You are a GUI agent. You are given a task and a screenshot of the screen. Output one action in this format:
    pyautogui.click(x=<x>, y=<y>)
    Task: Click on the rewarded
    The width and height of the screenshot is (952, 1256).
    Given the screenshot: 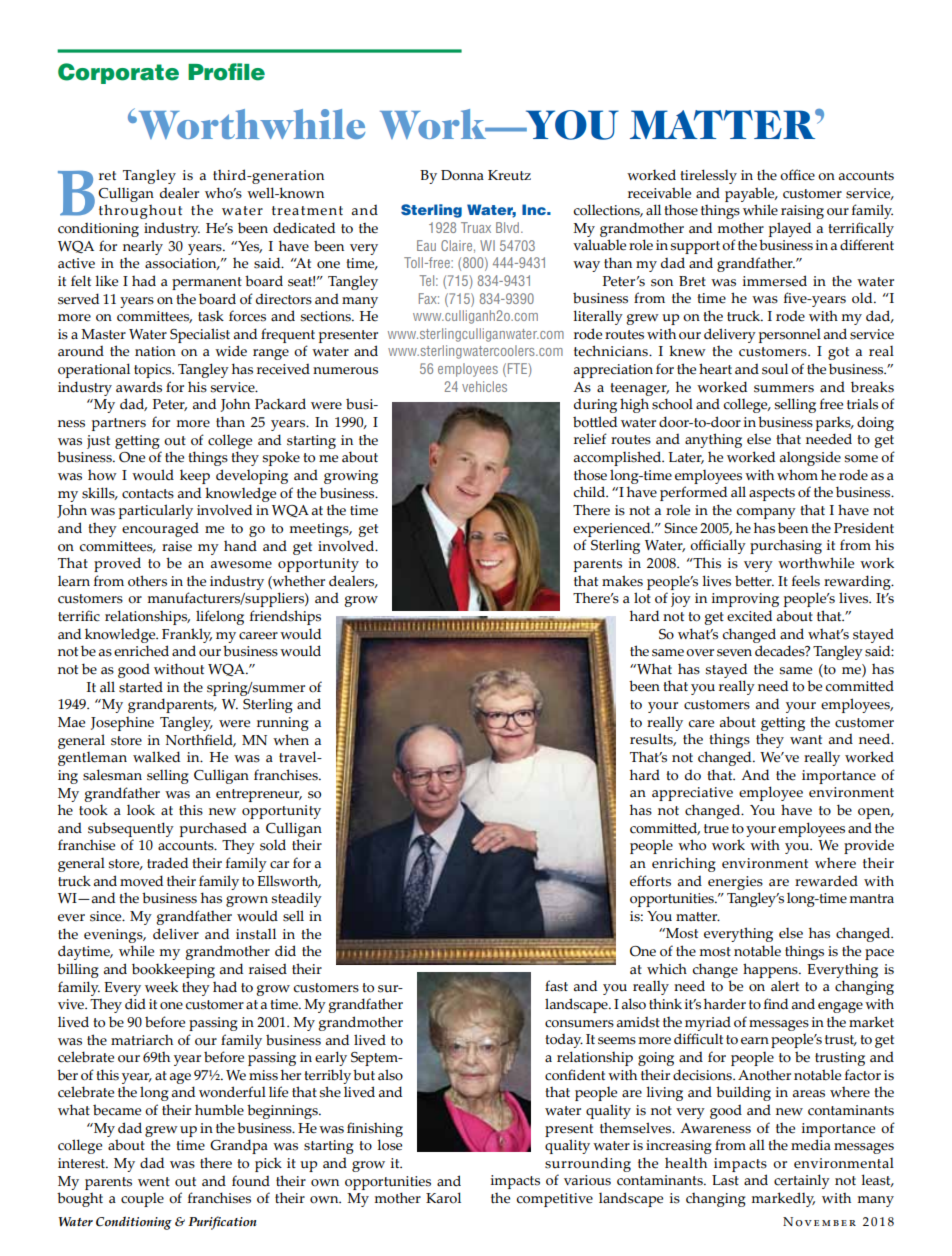 What is the action you would take?
    pyautogui.click(x=826, y=881)
